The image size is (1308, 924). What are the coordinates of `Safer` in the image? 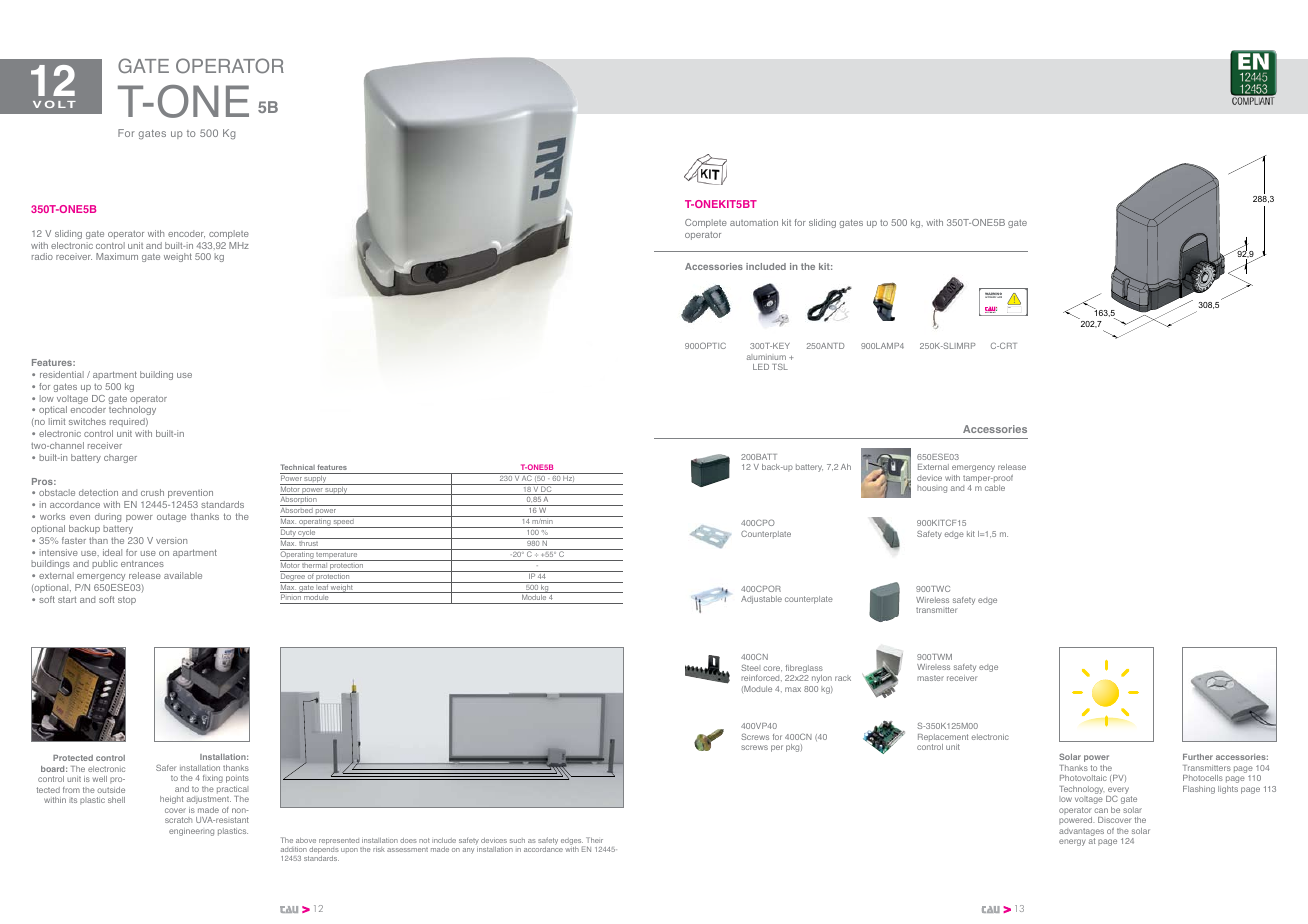 It's located at (166, 767).
